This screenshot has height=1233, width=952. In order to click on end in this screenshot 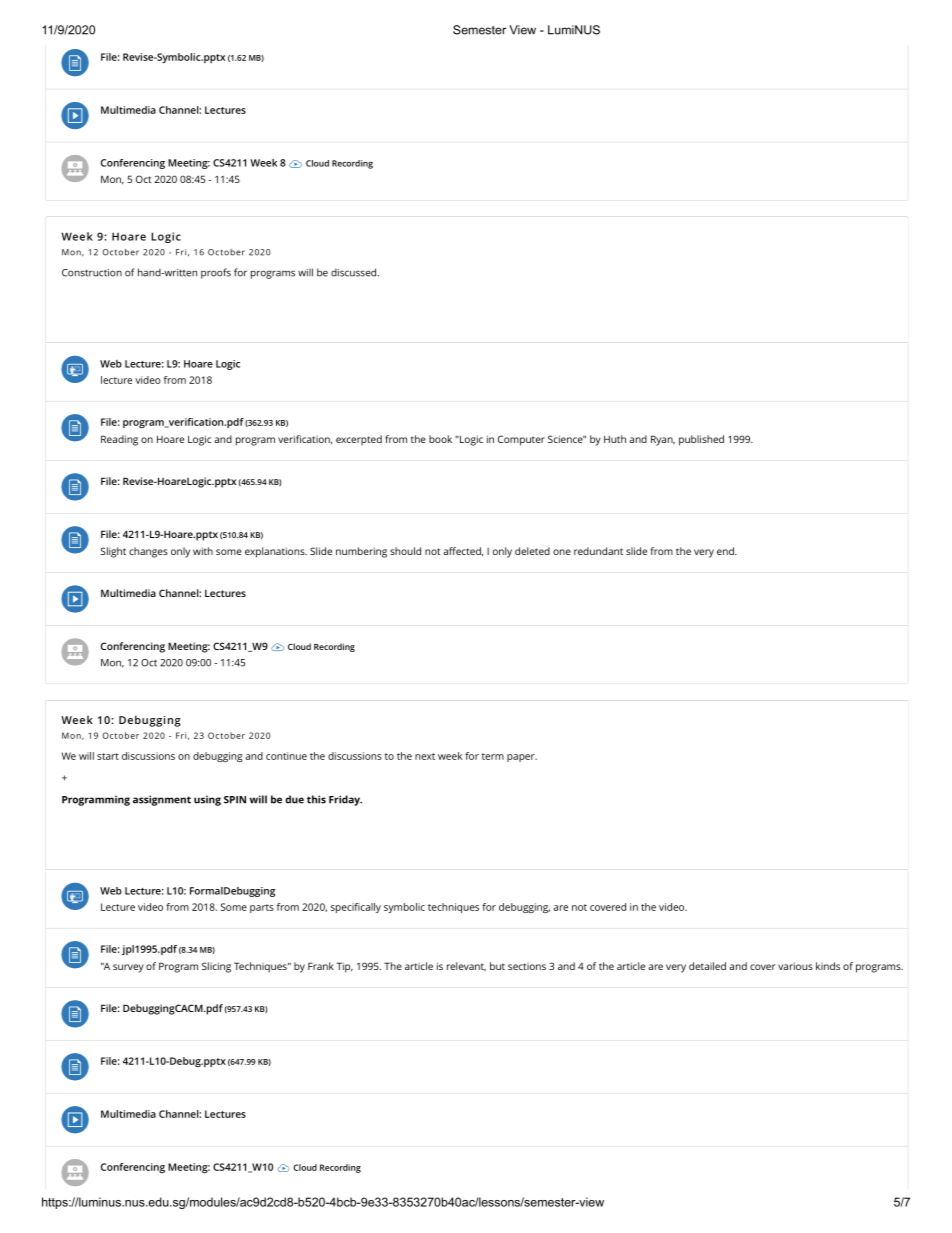, I will do `click(726, 551)`.
